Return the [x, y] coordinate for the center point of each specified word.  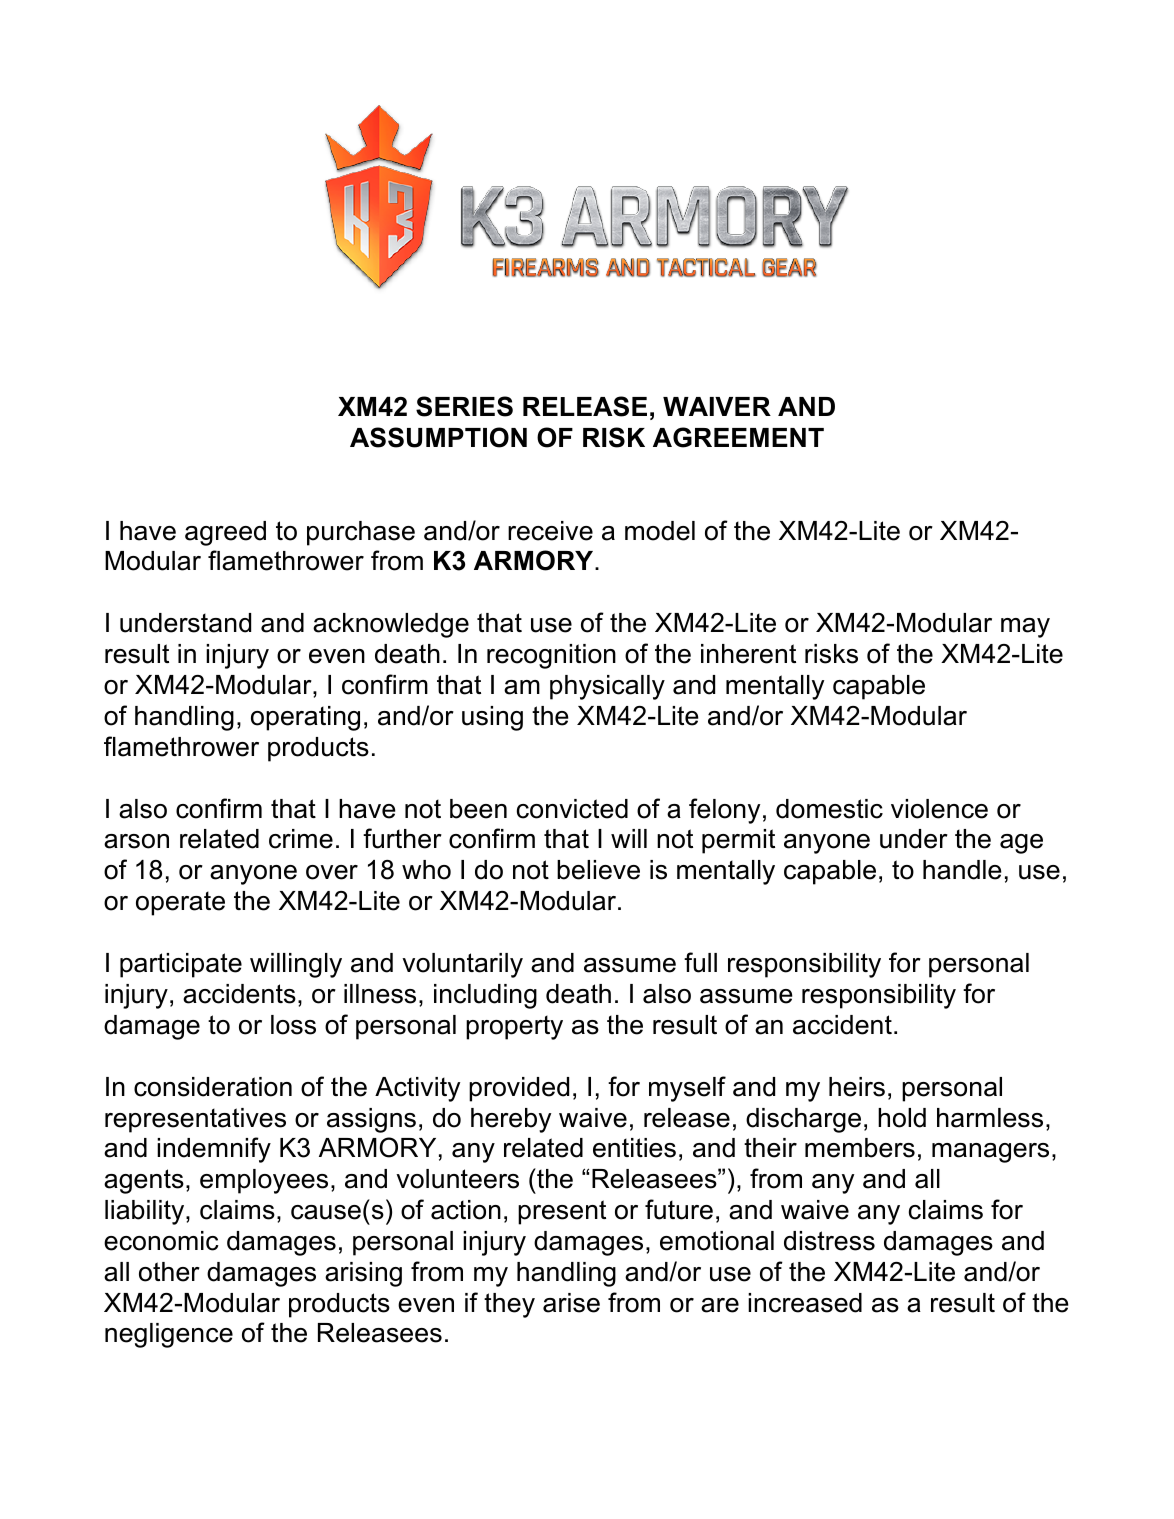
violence [939, 809]
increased [805, 1303]
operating [305, 718]
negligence [169, 1335]
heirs [857, 1087]
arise [571, 1303]
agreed [225, 533]
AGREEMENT [738, 437]
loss [293, 1025]
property [514, 1027]
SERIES [464, 406]
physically [607, 687]
